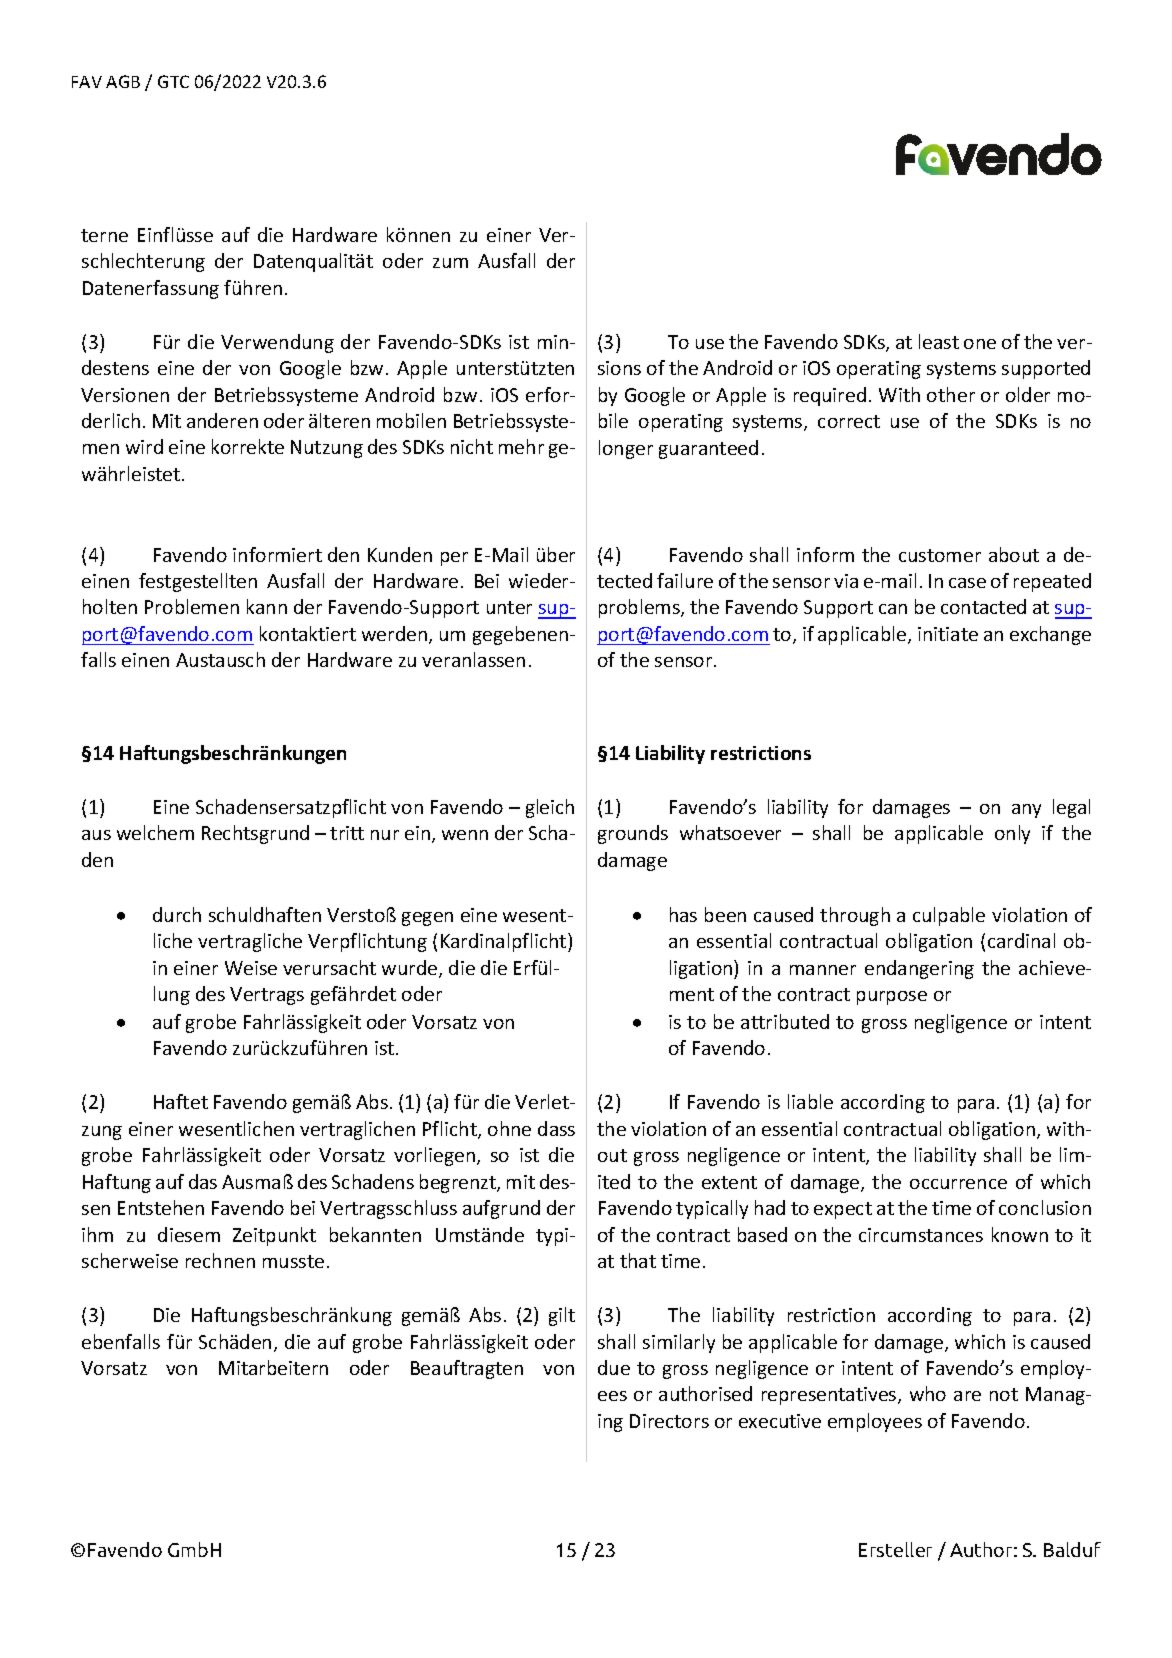 The image size is (1172, 1658). Describe the element at coordinates (450, 263) in the screenshot. I see `zum` at that location.
